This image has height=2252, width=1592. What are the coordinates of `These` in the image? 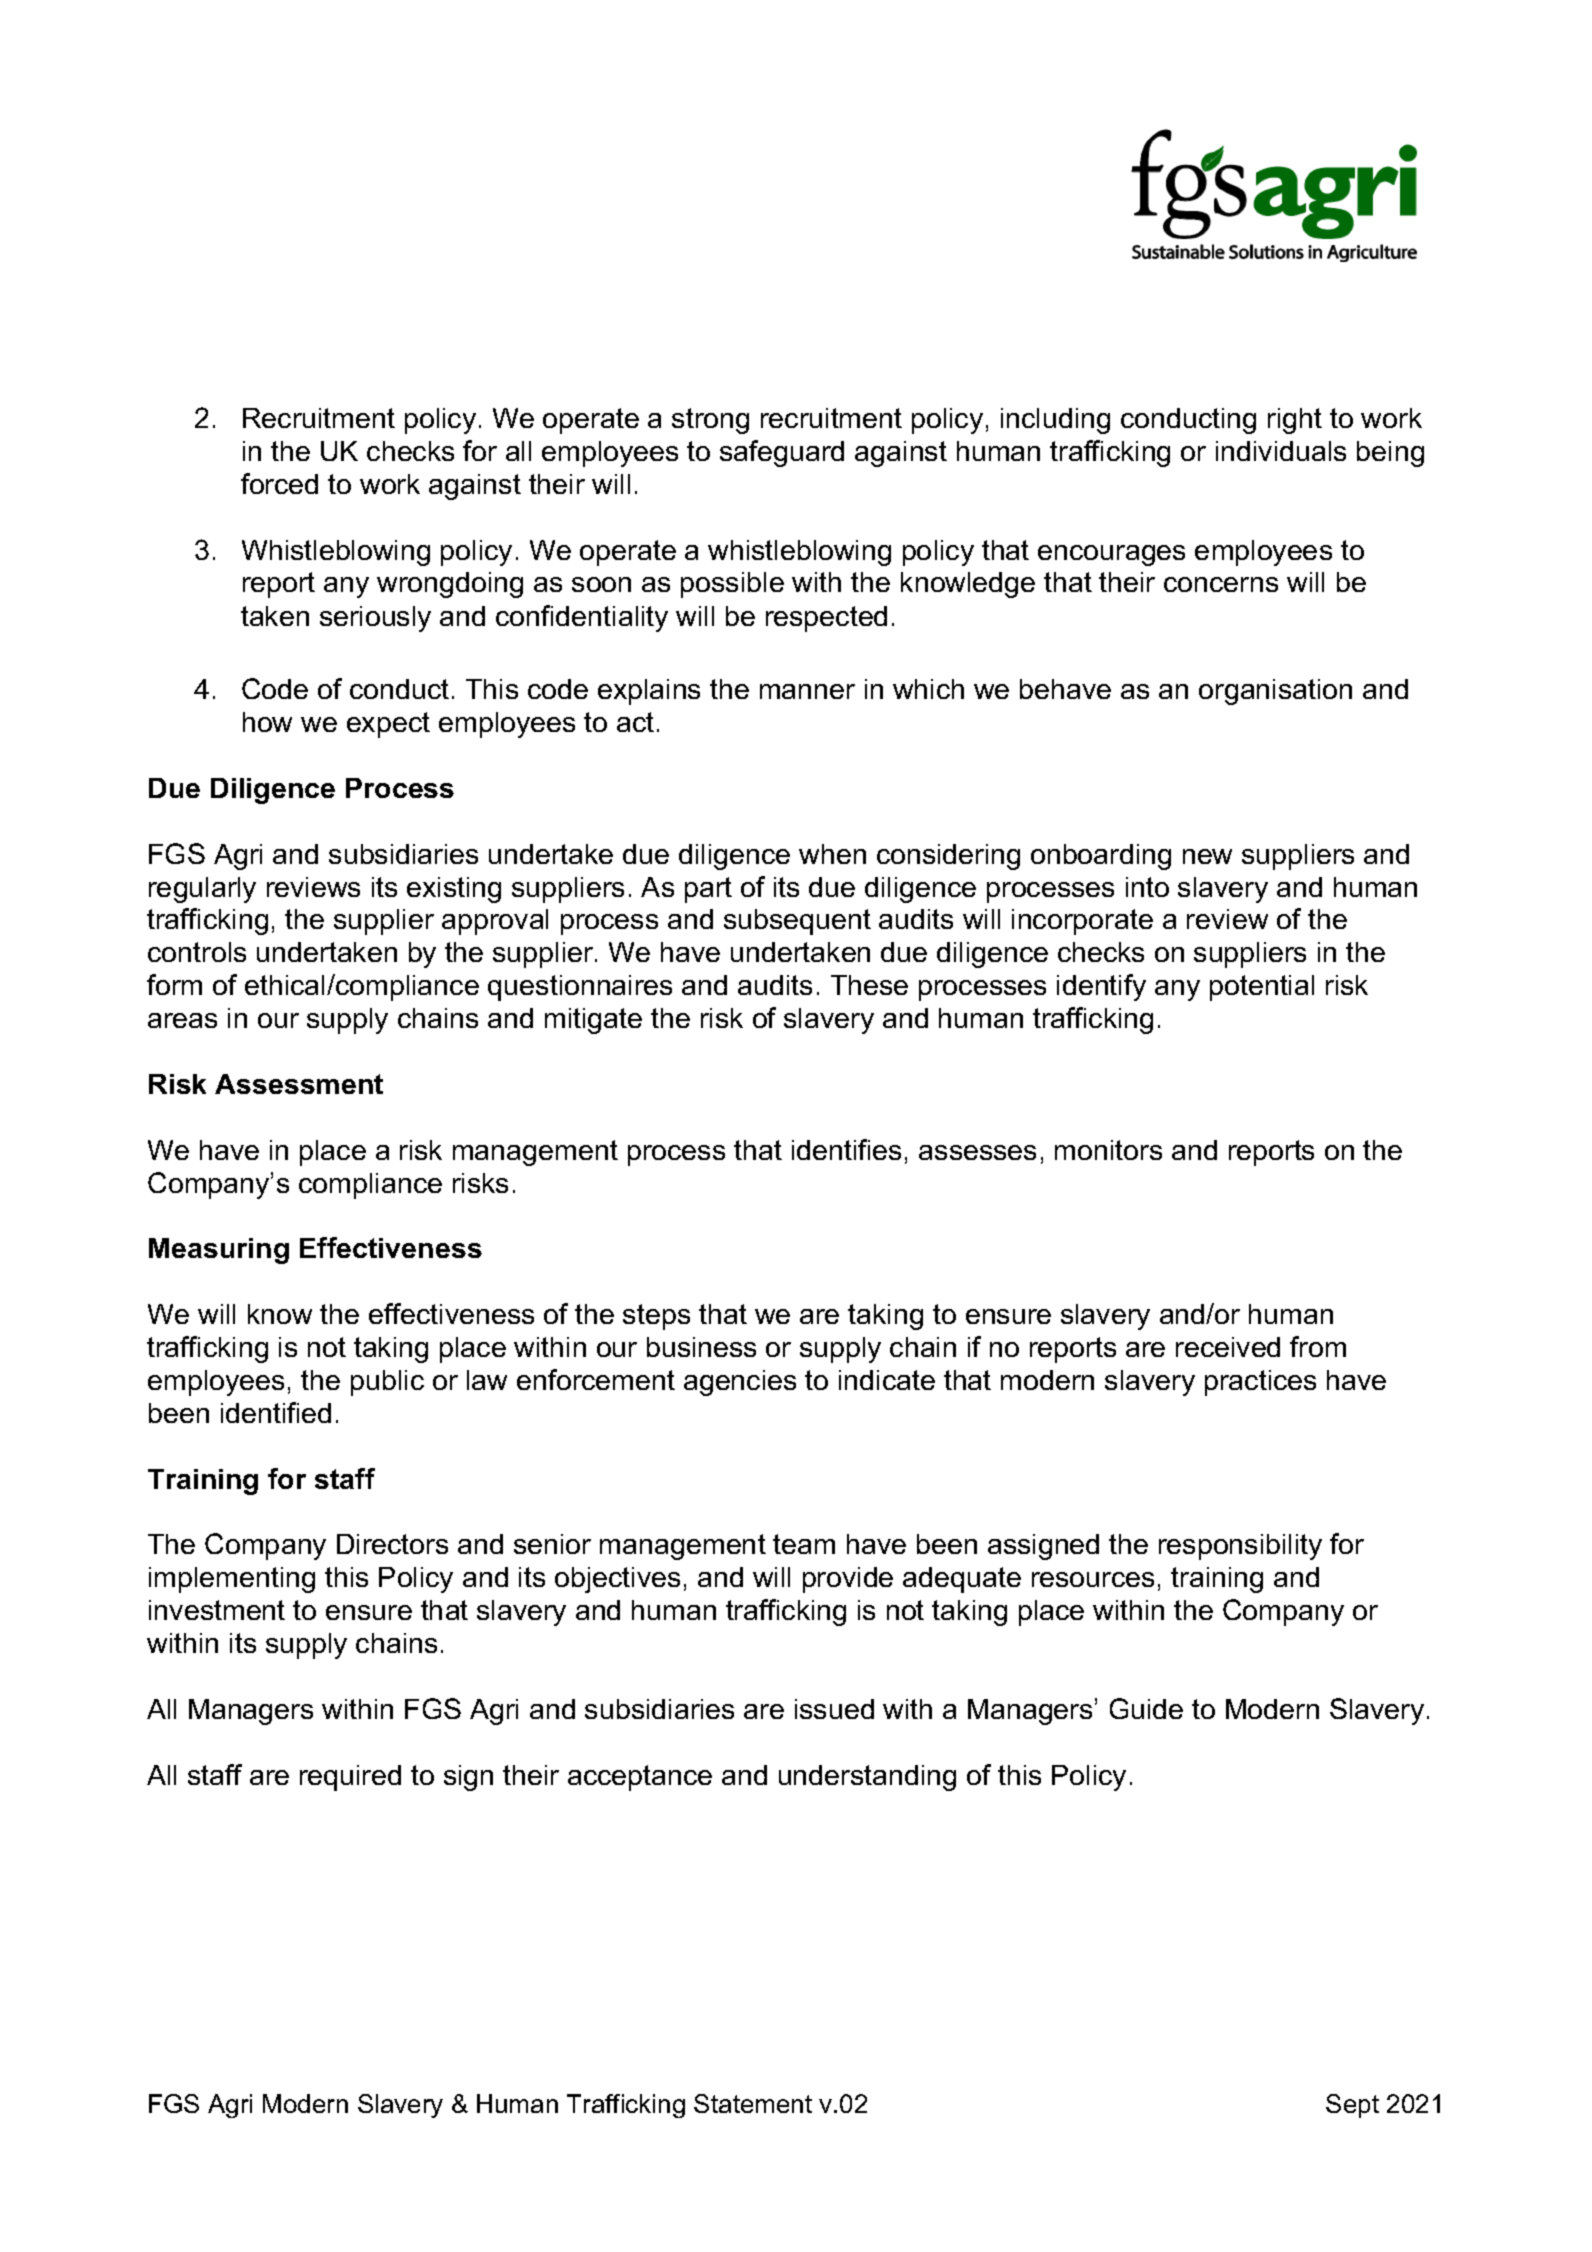 It's located at (869, 985).
